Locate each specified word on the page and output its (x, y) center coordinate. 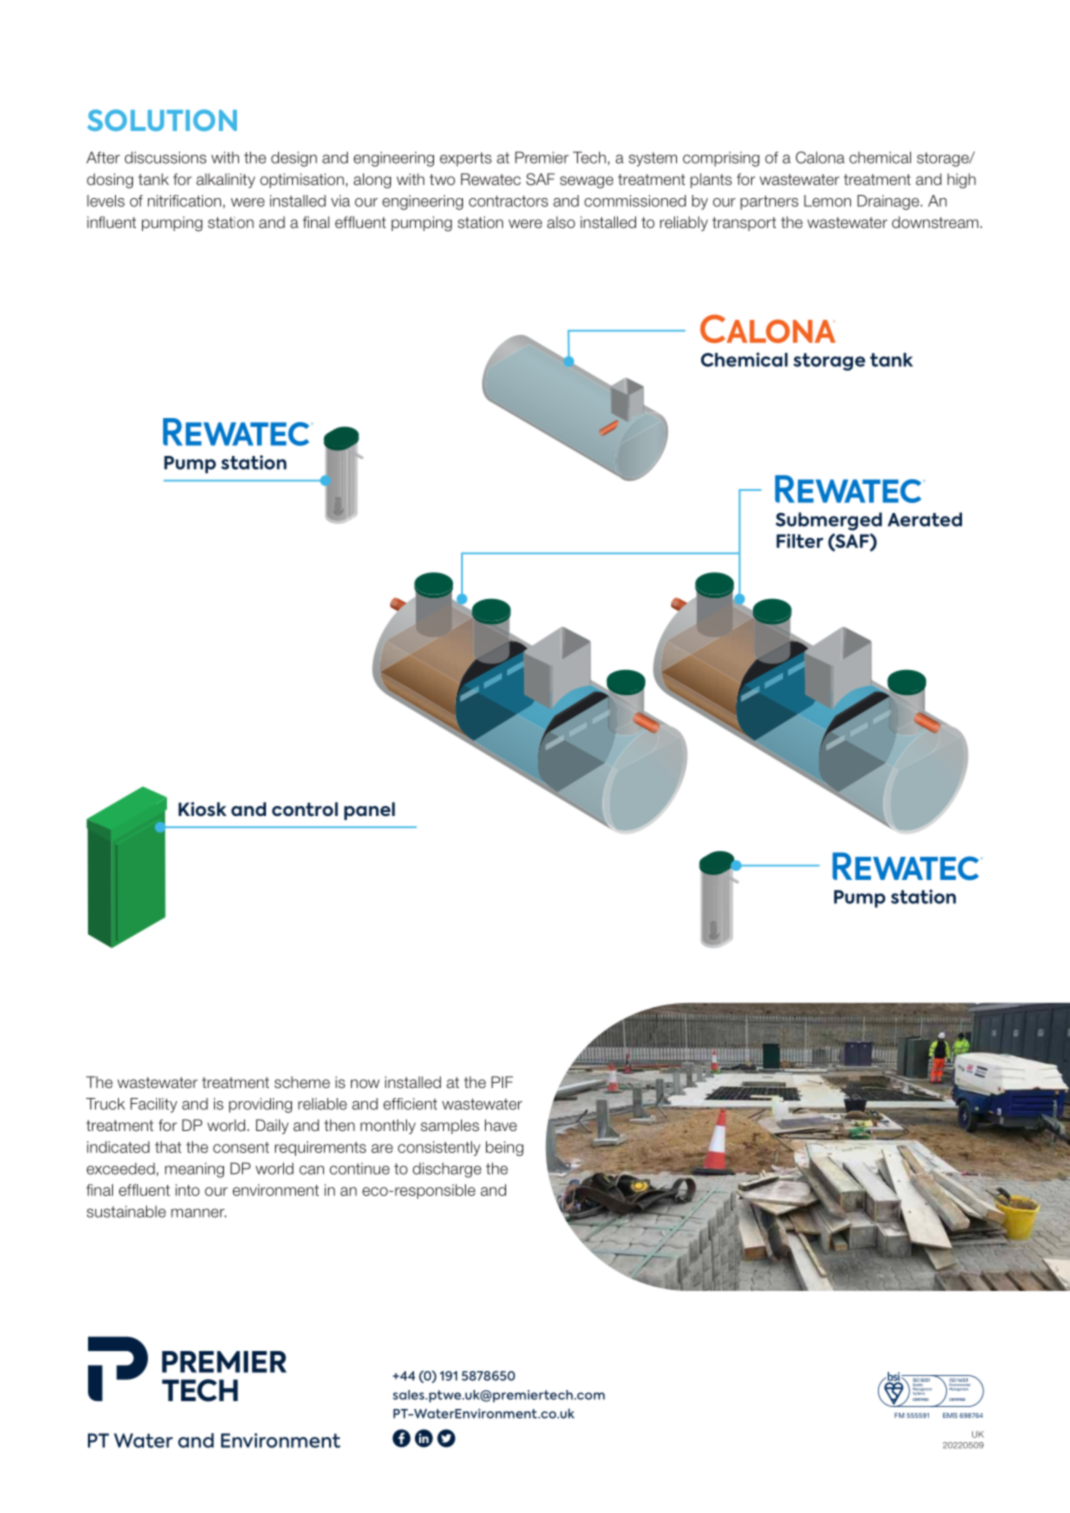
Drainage (889, 202)
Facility (153, 1105)
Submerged (829, 521)
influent (111, 222)
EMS (950, 1415)
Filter (799, 541)
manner (198, 1213)
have (501, 1125)
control (305, 809)
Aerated (925, 519)
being (505, 1148)
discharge (447, 1170)
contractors (508, 201)
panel (369, 811)
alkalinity (225, 180)
